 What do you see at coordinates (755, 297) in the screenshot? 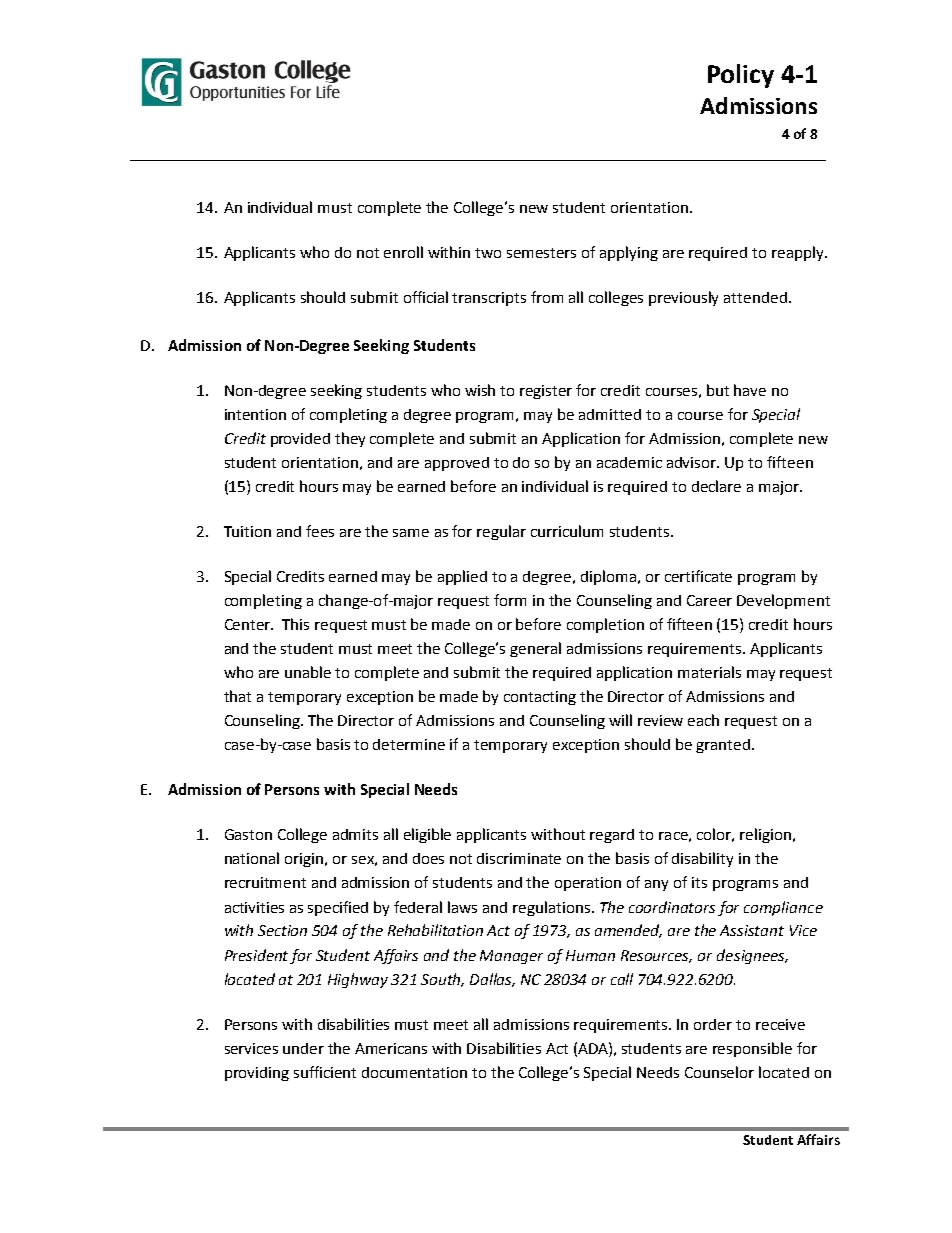
I see `attended` at bounding box center [755, 297].
